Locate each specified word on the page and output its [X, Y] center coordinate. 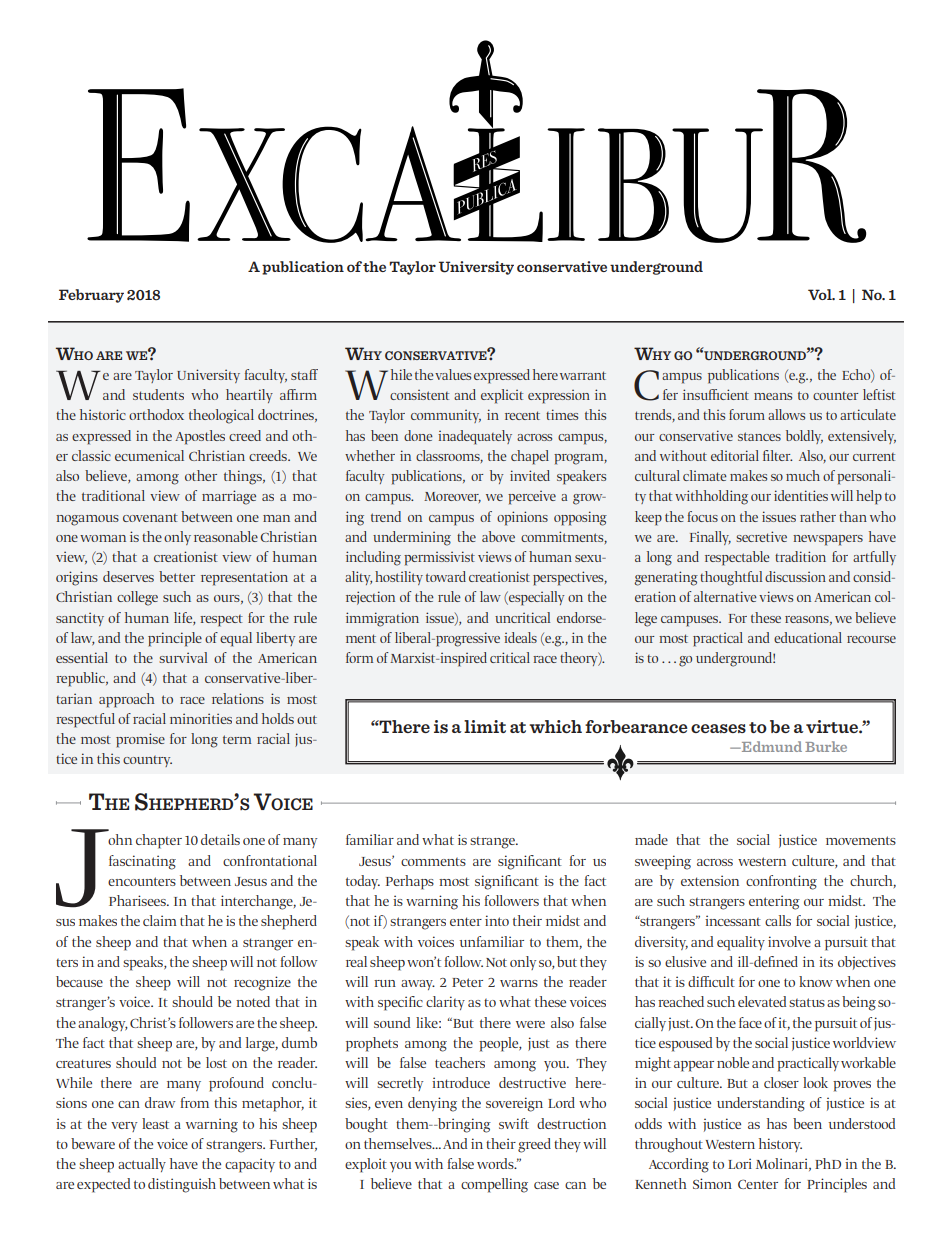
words [496, 1163]
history [780, 1145]
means [773, 396]
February [91, 296]
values [453, 374]
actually [142, 1165]
